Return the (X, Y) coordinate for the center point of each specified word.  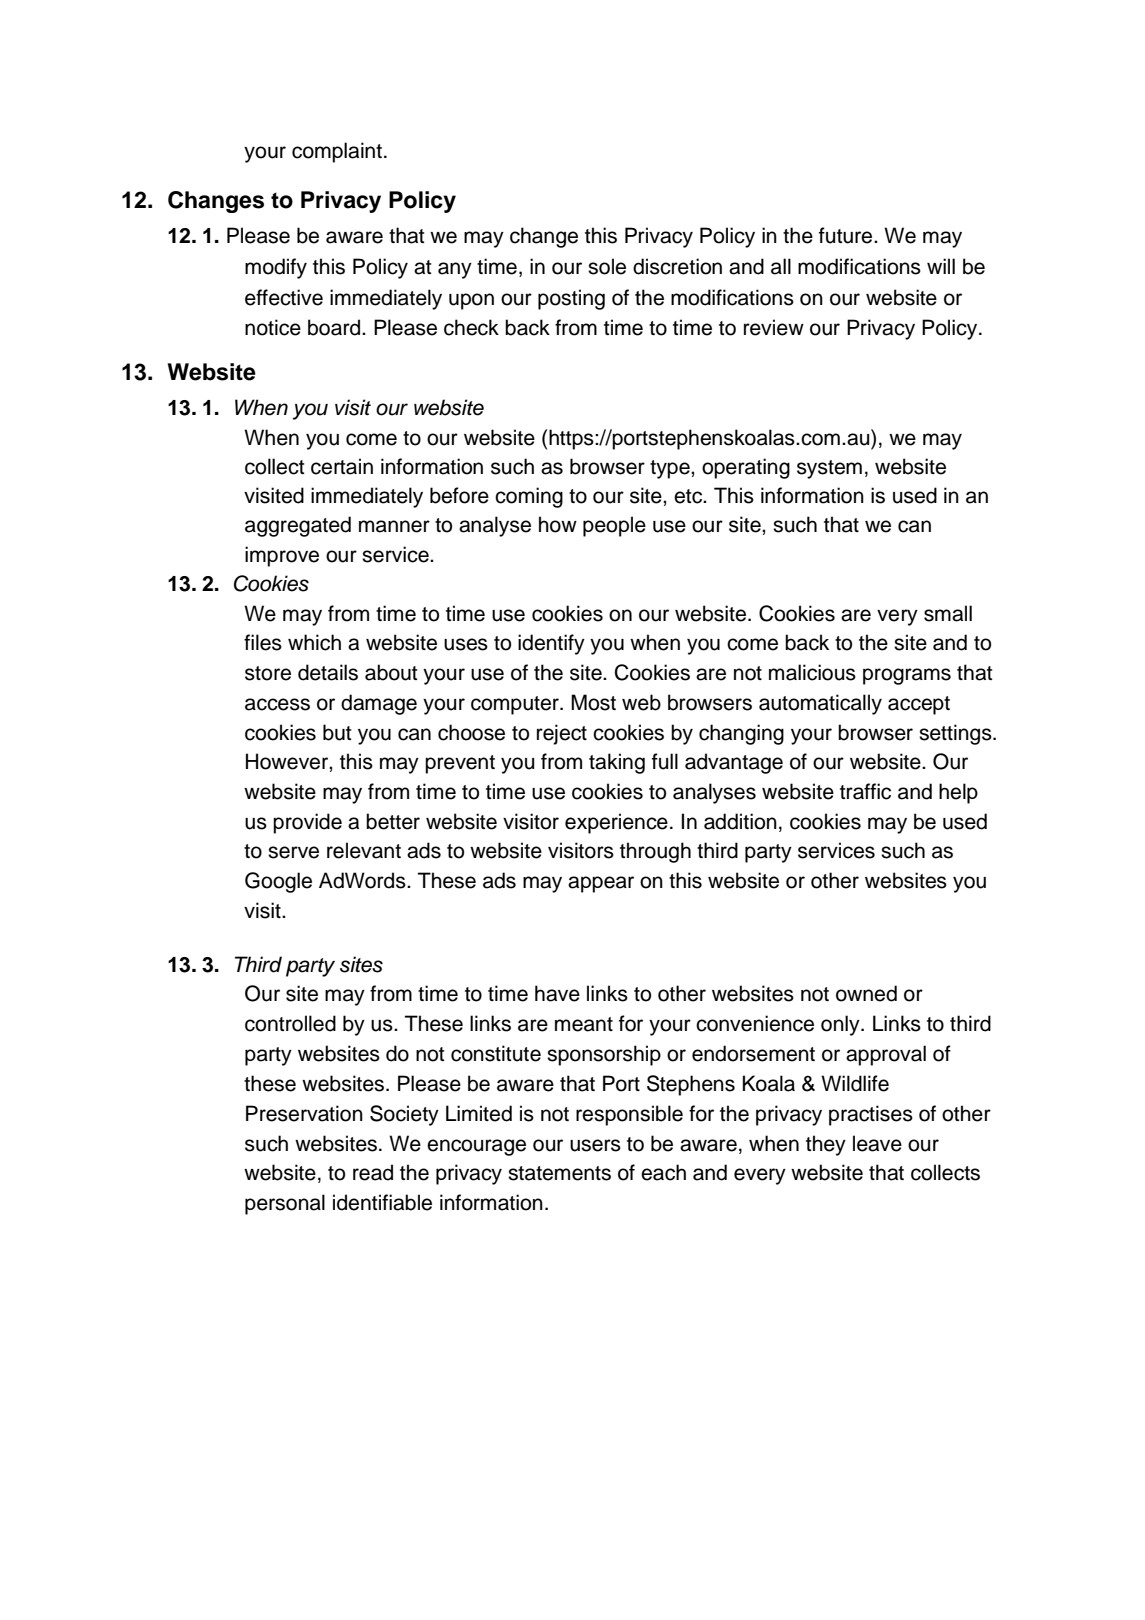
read (373, 1172)
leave (877, 1143)
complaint (337, 152)
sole (607, 266)
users (595, 1145)
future (847, 235)
